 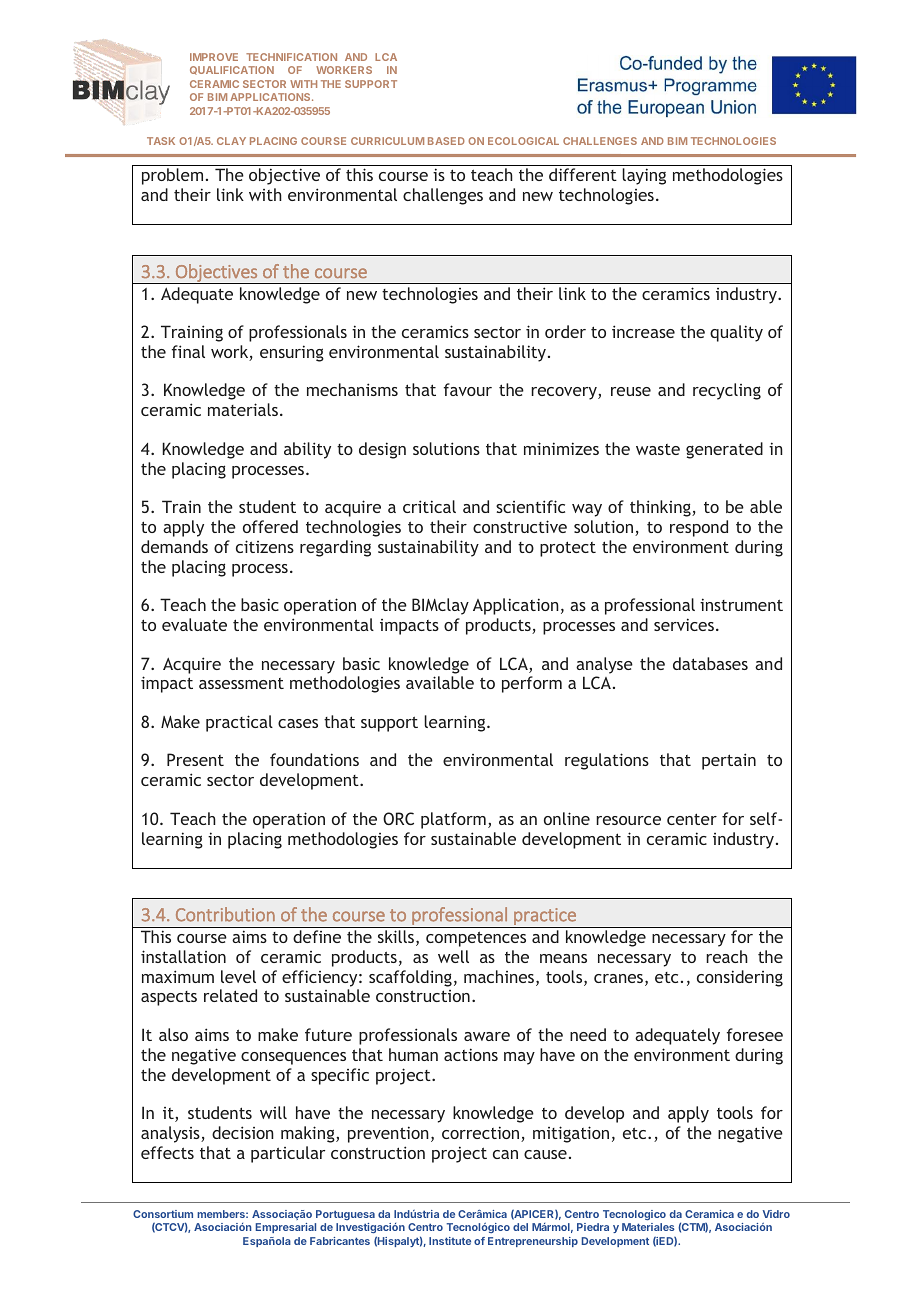 What do you see at coordinates (429, 506) in the page?
I see `critical` at bounding box center [429, 506].
